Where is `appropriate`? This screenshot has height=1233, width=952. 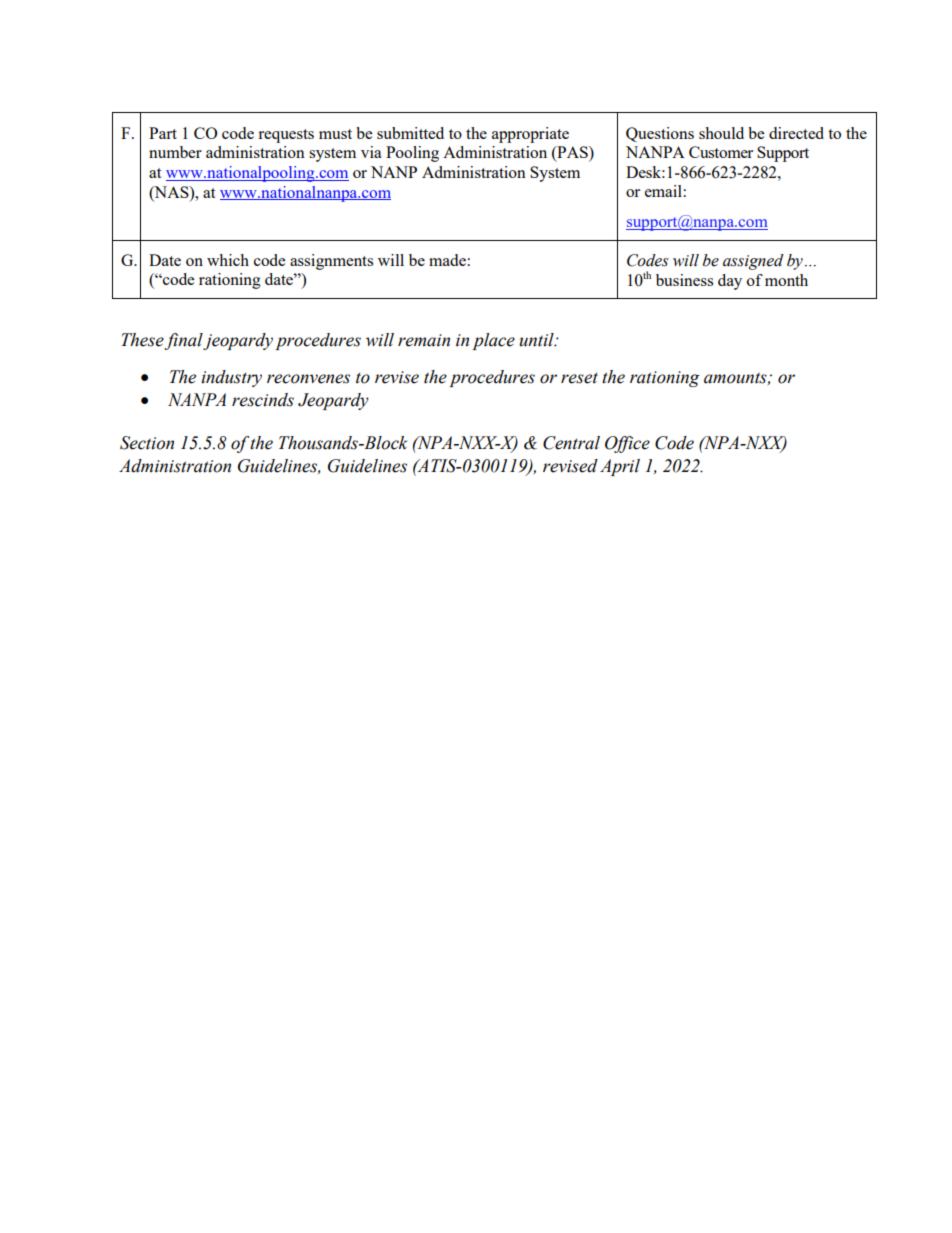 appropriate is located at coordinates (530, 135).
